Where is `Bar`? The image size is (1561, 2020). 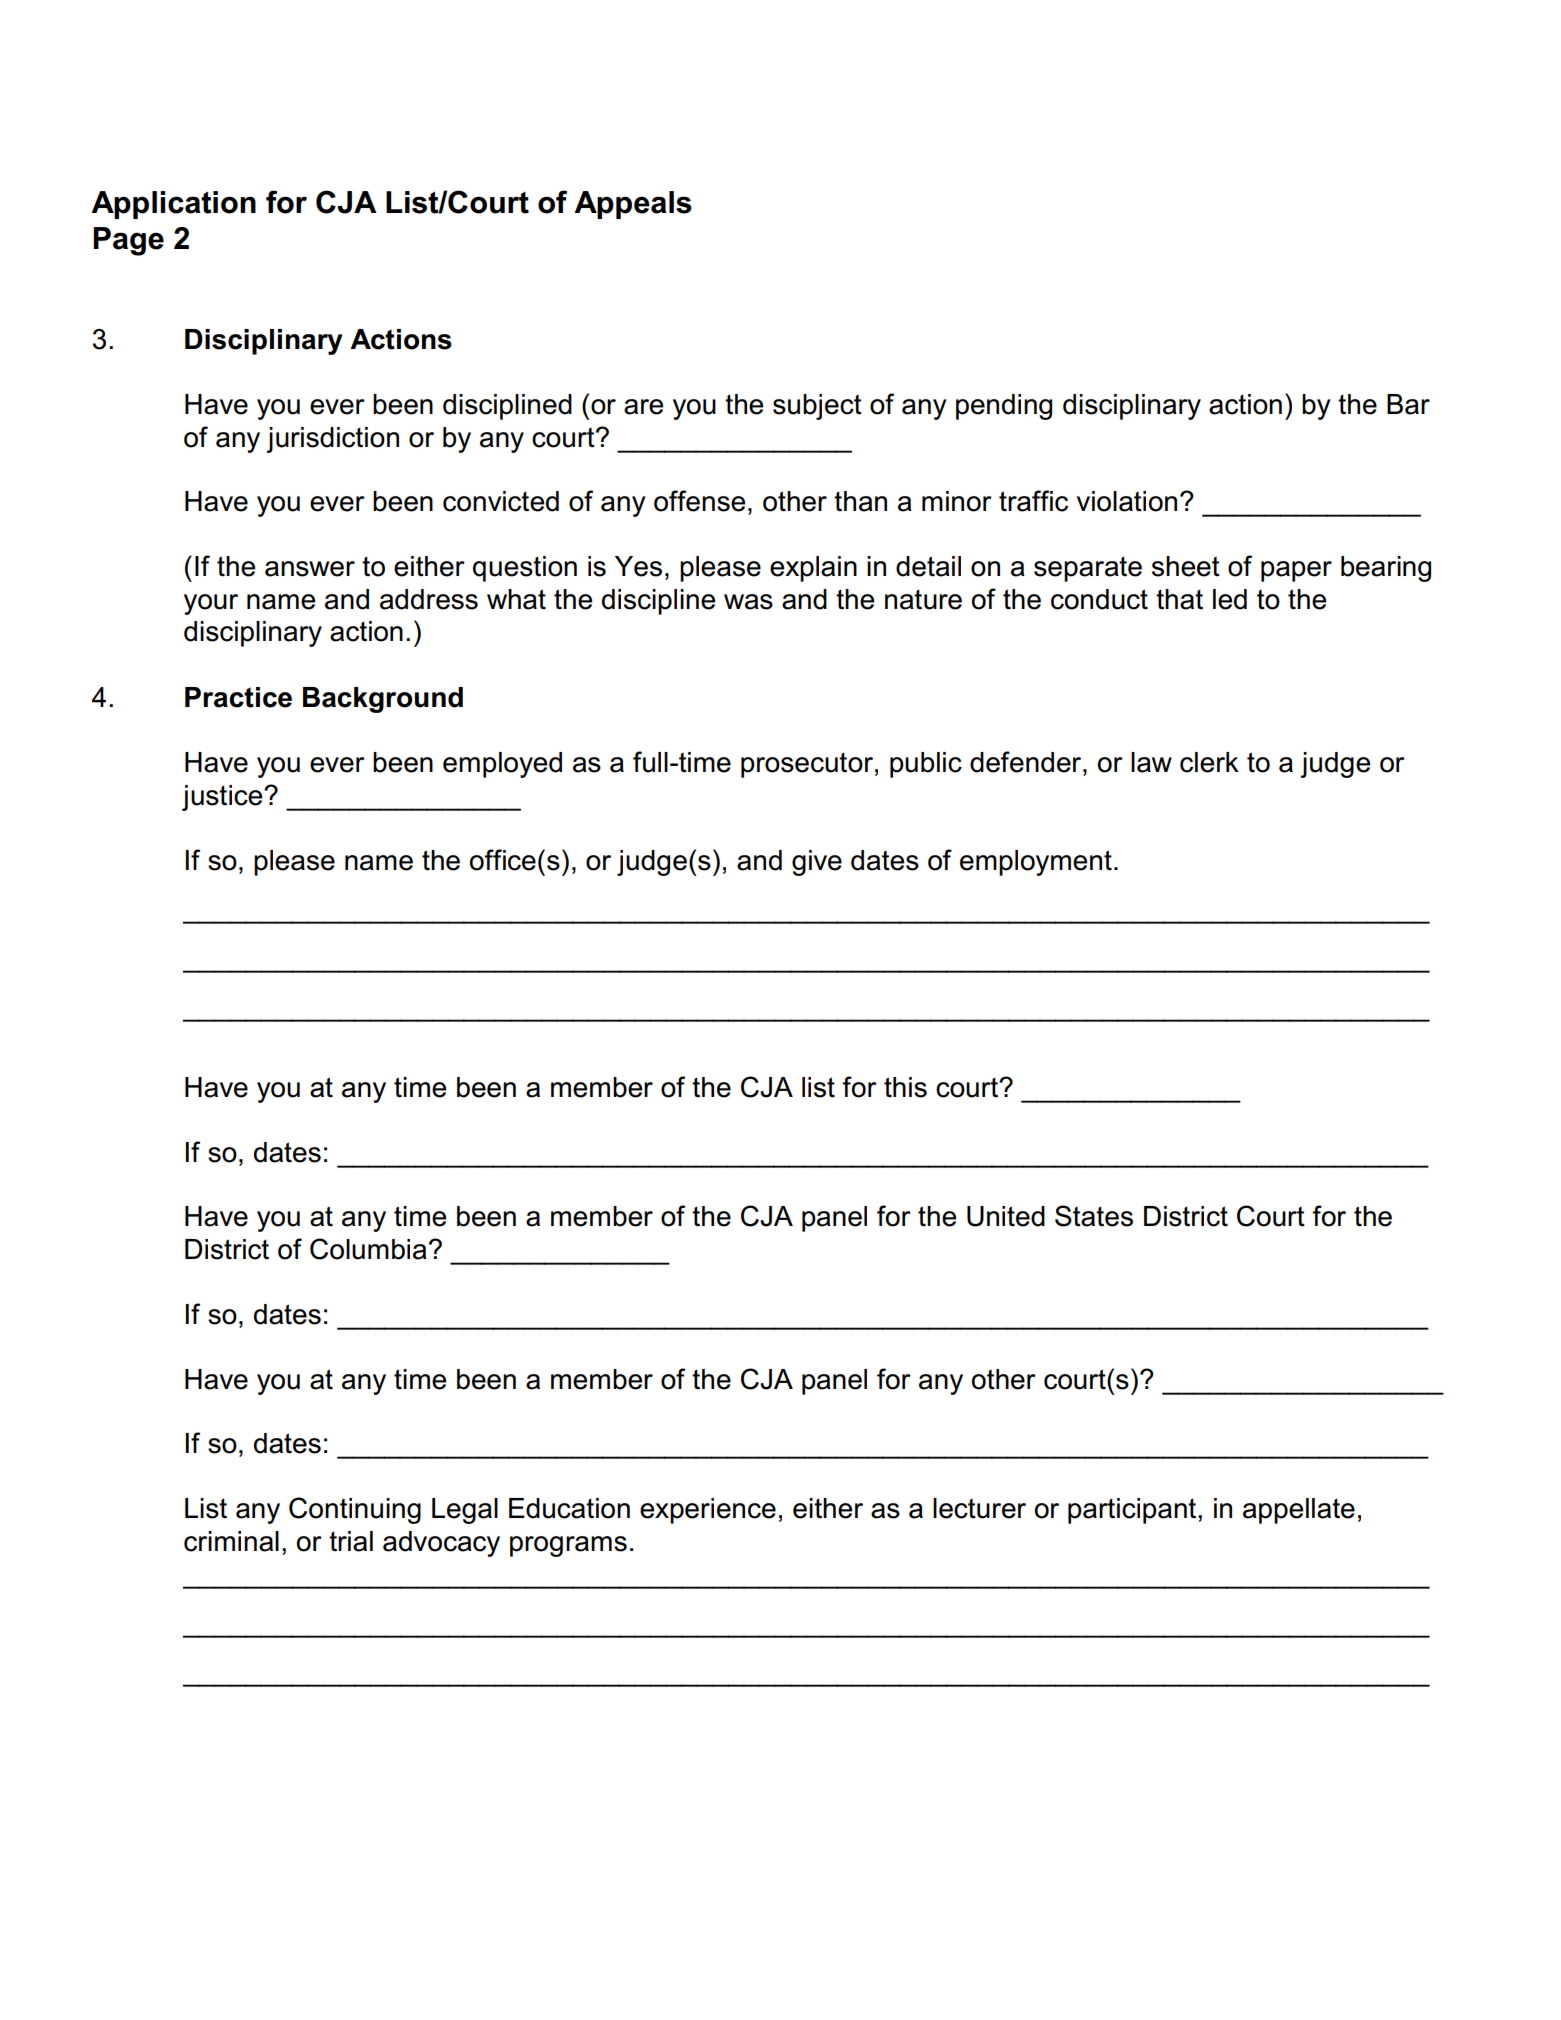 Bar is located at coordinates (1408, 404).
